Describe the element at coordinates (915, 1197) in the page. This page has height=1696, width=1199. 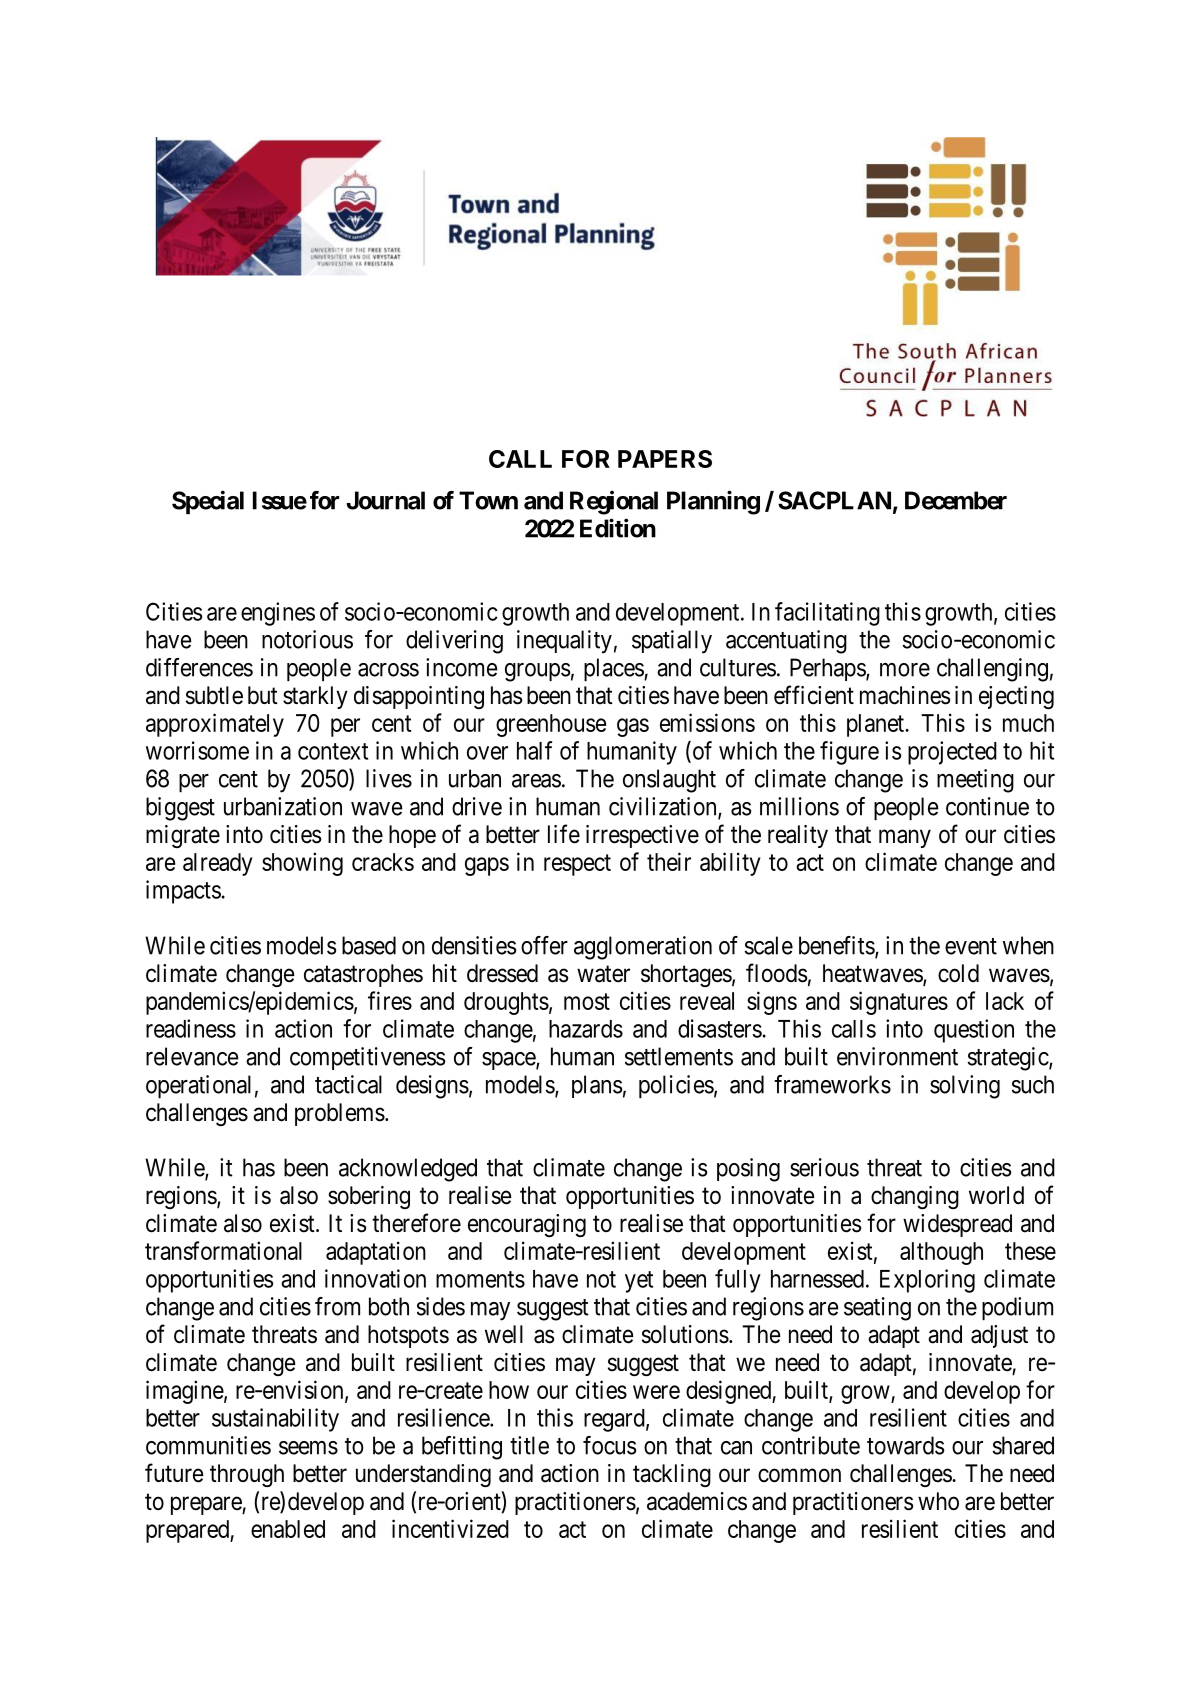
I see `changing` at that location.
